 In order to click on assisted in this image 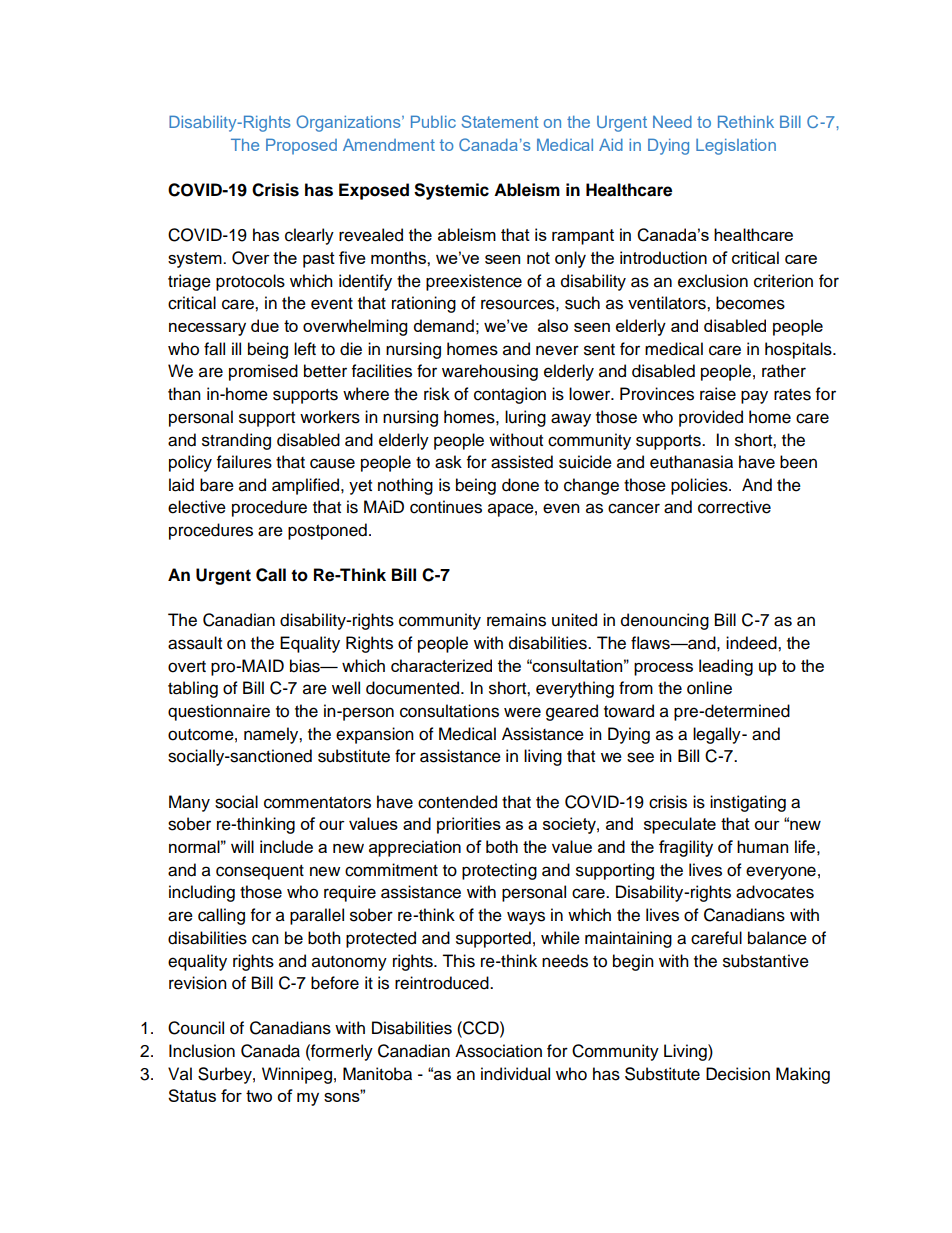, I will do `click(522, 462)`.
